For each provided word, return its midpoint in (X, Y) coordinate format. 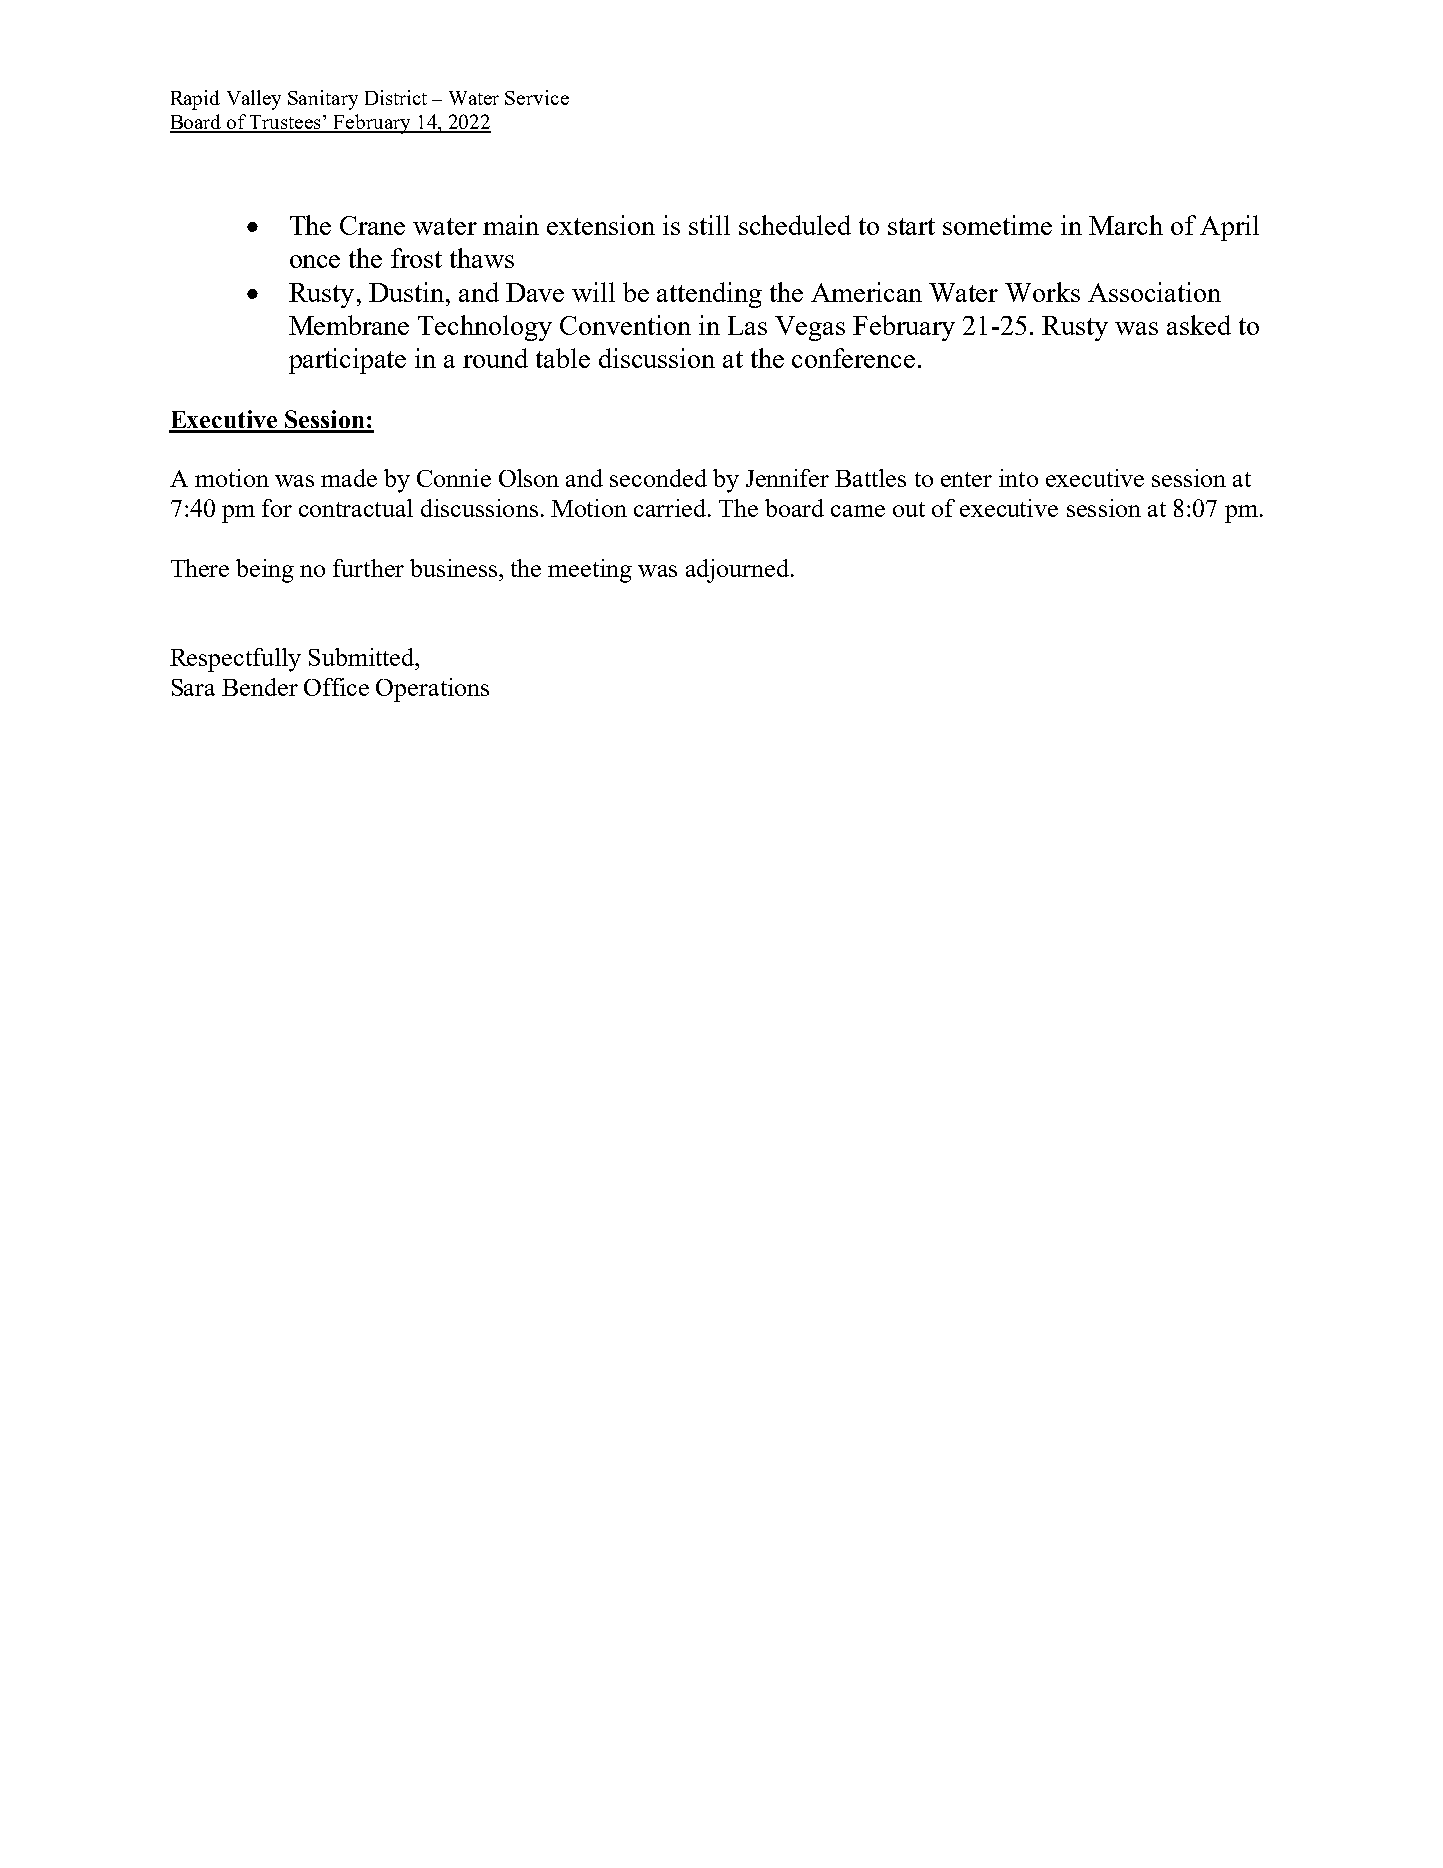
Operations (432, 690)
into (1018, 478)
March (1126, 225)
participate (347, 361)
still (709, 225)
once (315, 261)
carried (671, 508)
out (909, 509)
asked (1199, 325)
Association (1154, 292)
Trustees (286, 123)
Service (537, 97)
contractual (356, 508)
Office (336, 687)
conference (853, 358)
